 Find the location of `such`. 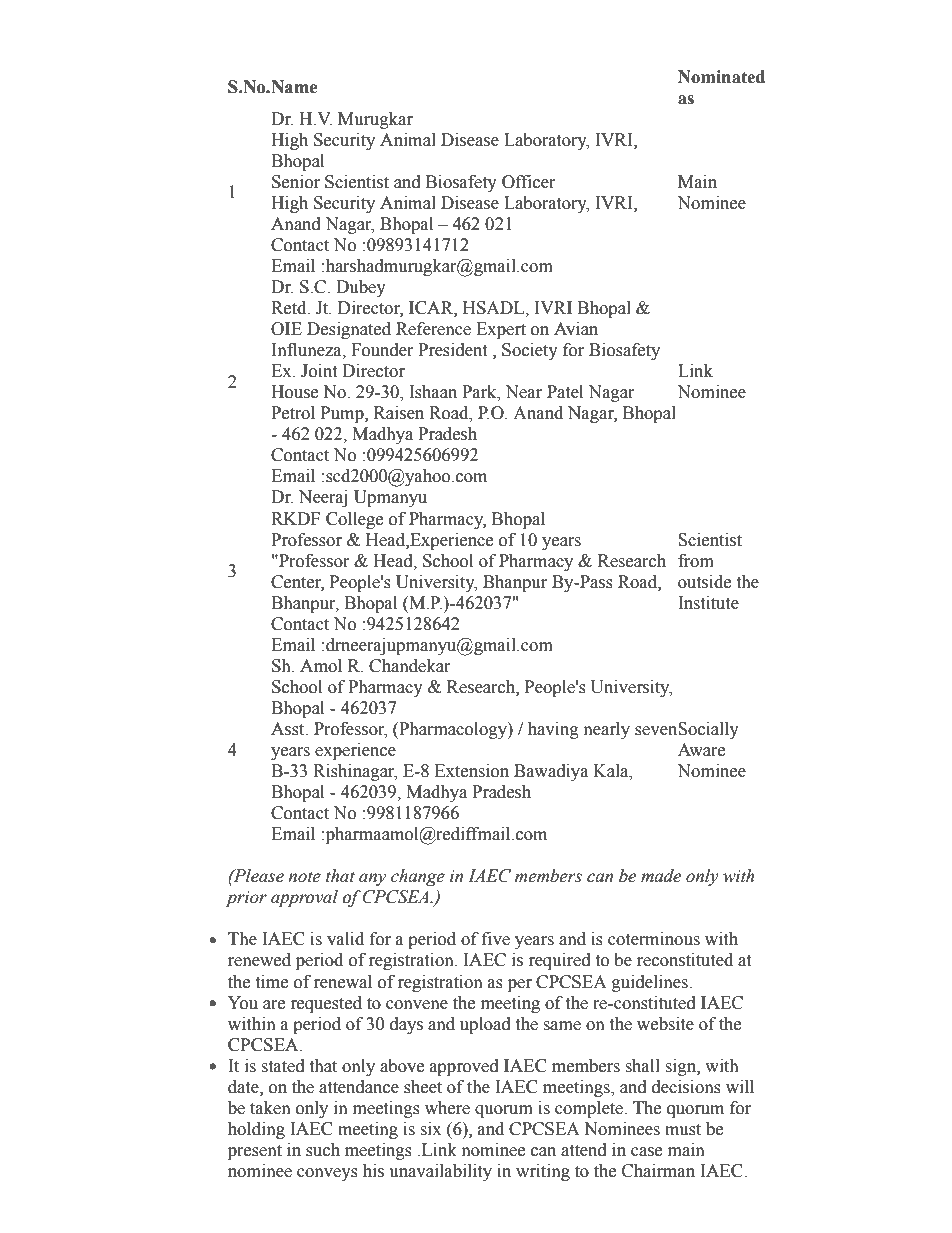

such is located at coordinates (323, 1150).
